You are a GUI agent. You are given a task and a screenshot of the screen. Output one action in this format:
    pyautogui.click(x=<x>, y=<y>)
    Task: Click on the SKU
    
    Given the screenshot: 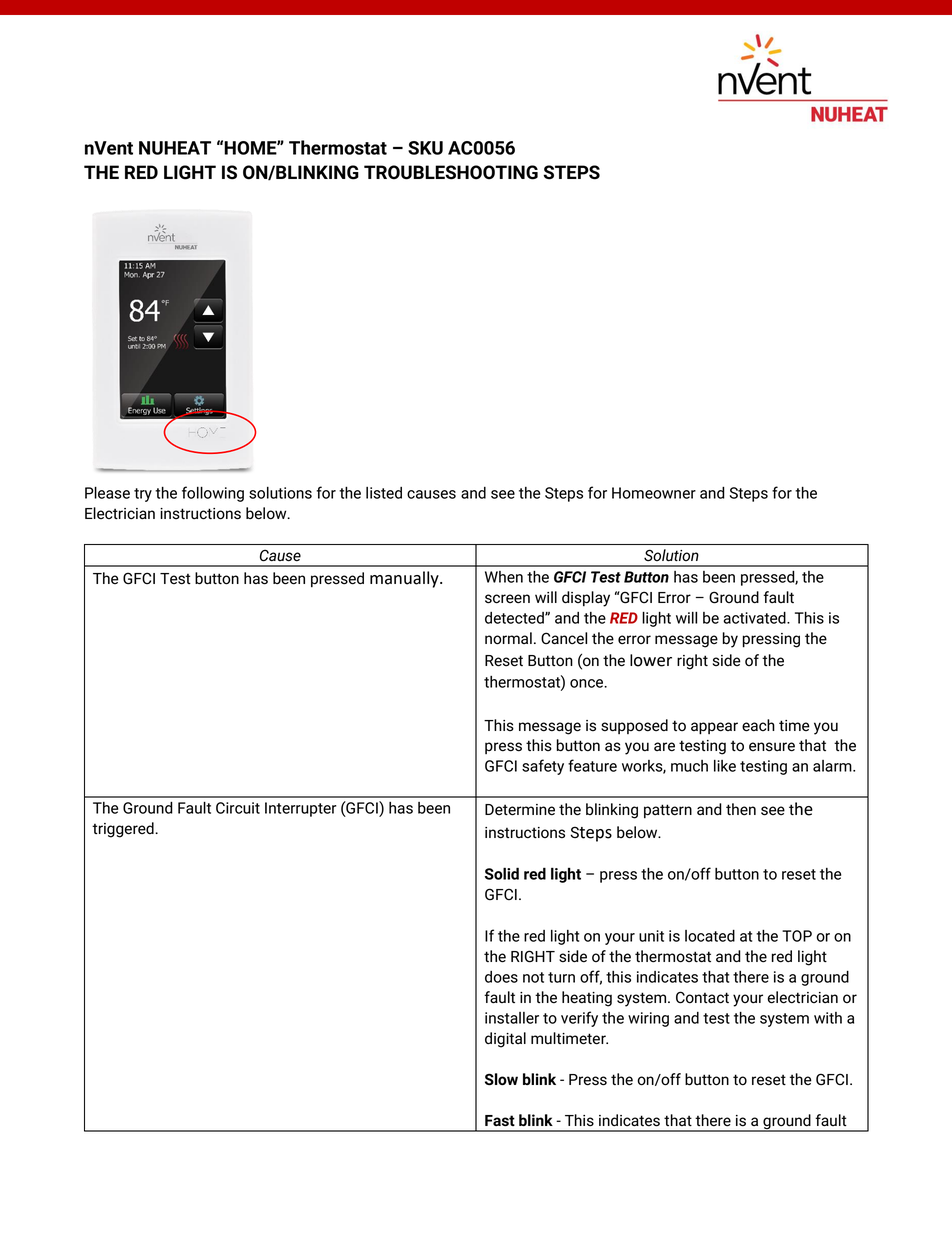 What is the action you would take?
    pyautogui.click(x=425, y=148)
